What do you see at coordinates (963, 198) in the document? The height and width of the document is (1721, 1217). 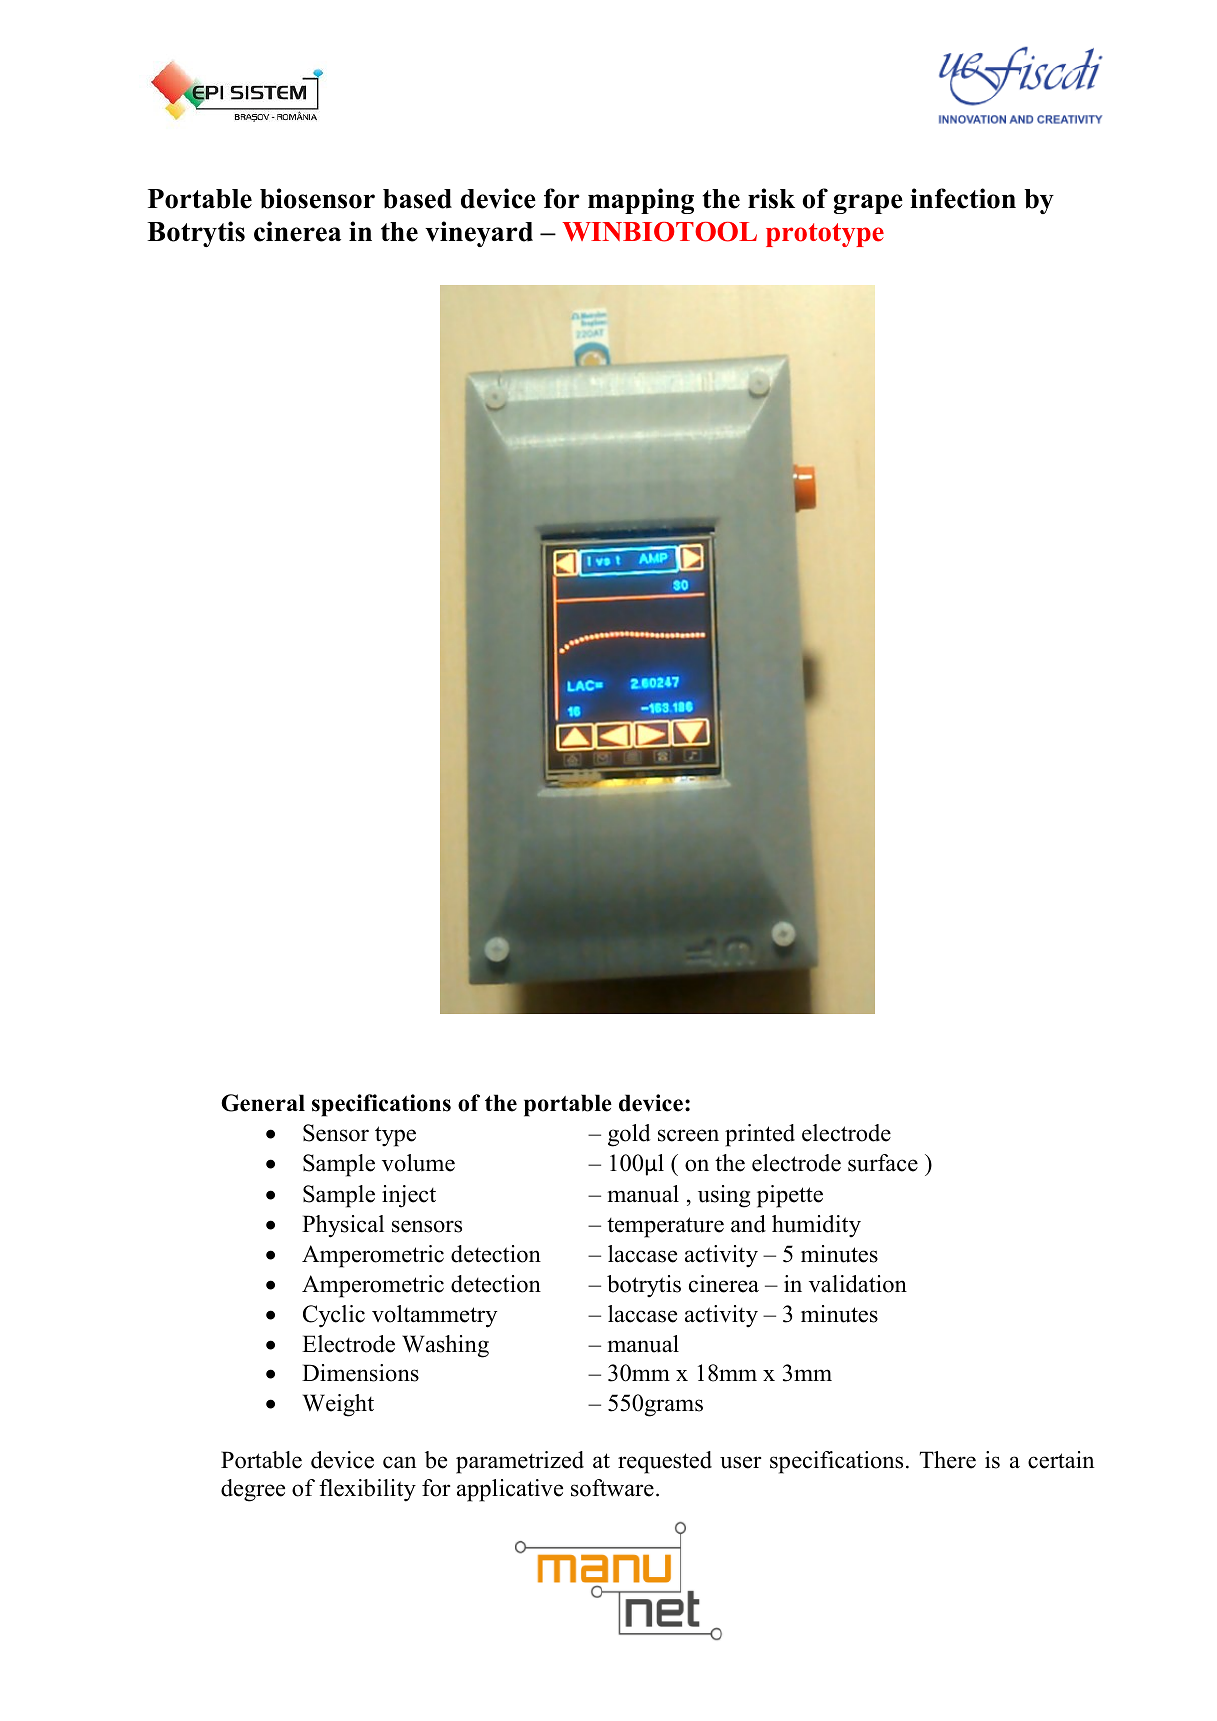 I see `infection` at bounding box center [963, 198].
